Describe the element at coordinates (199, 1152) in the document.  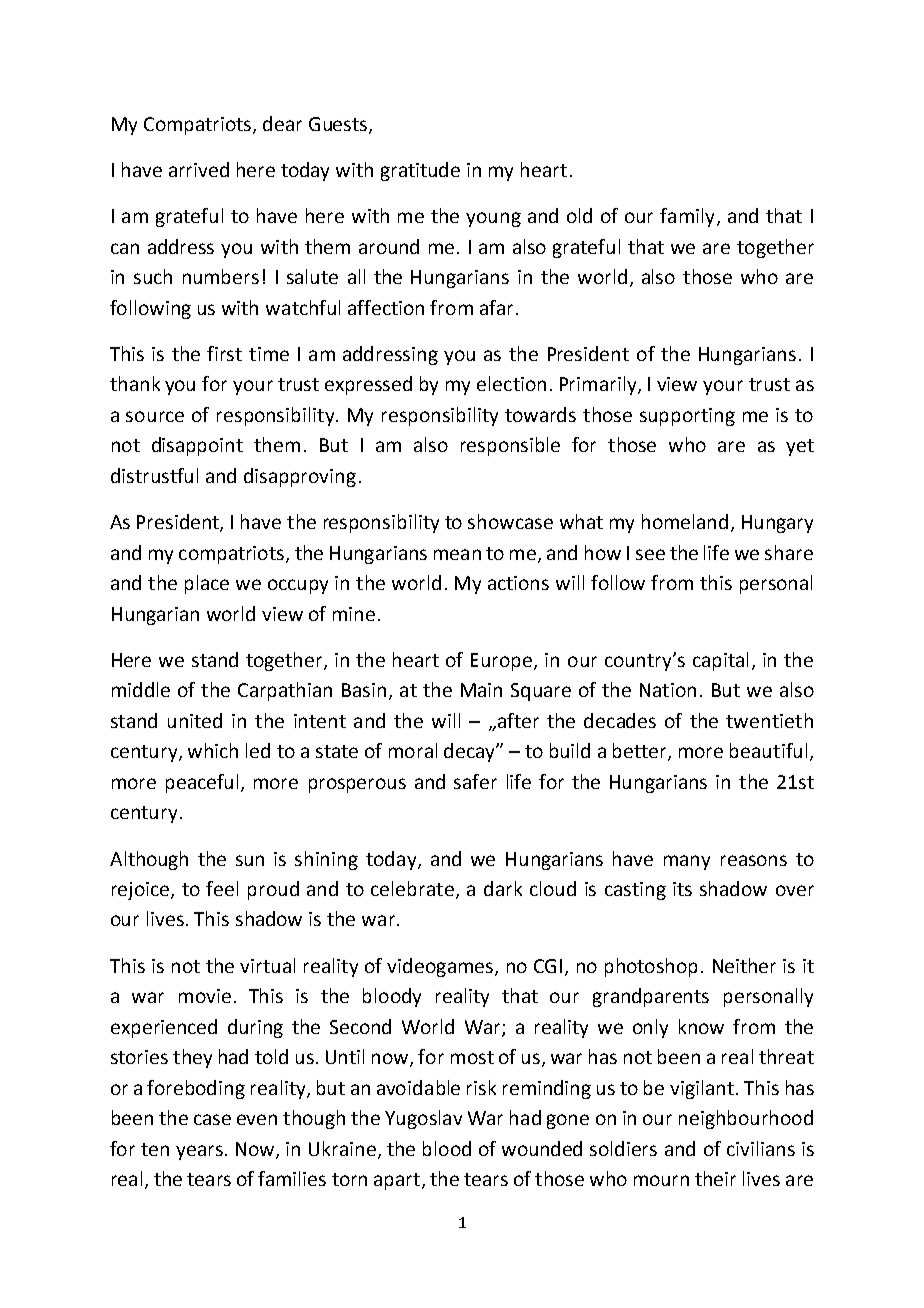
I see `years` at that location.
